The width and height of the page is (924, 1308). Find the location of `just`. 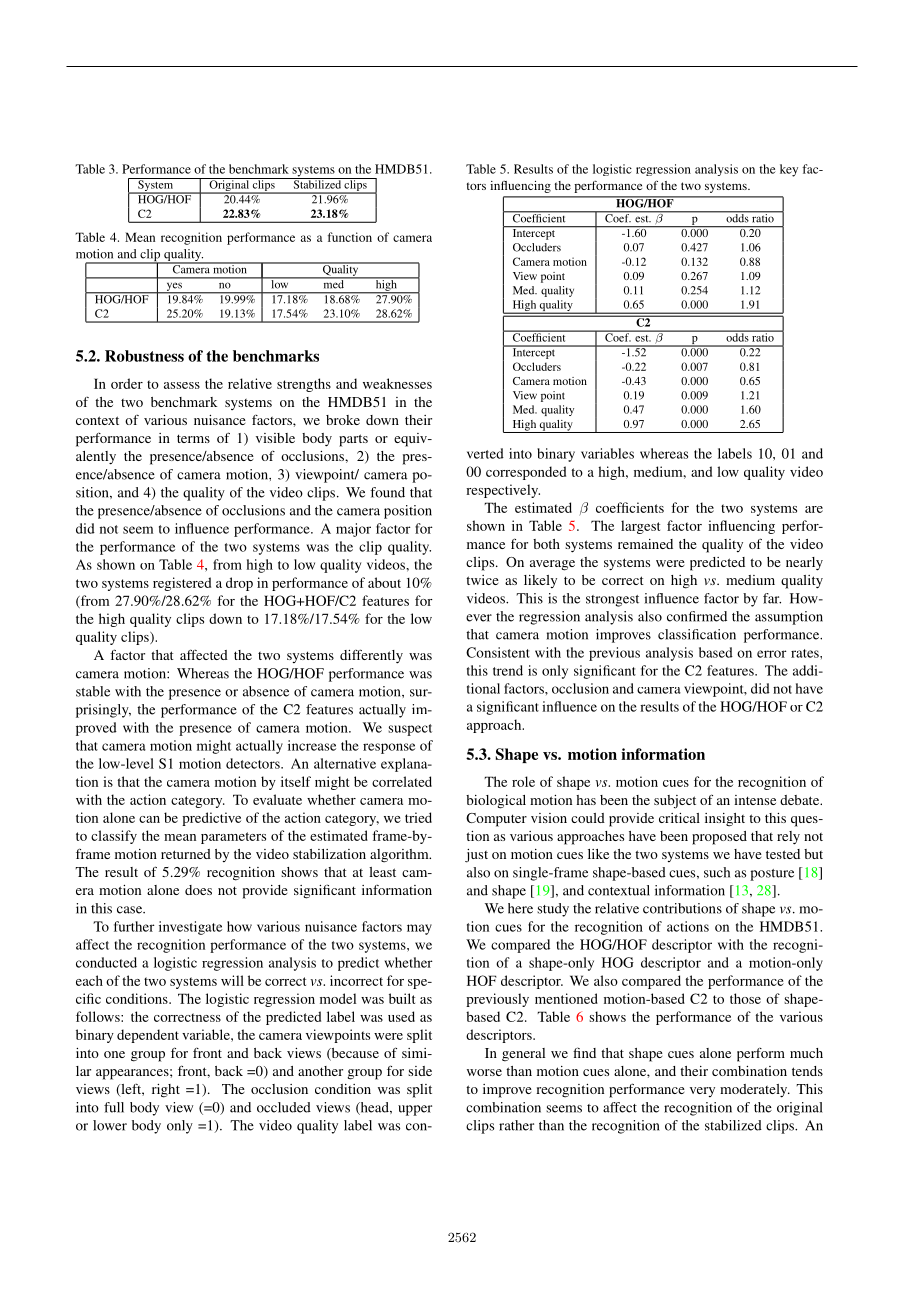

just is located at coordinates (476, 856).
